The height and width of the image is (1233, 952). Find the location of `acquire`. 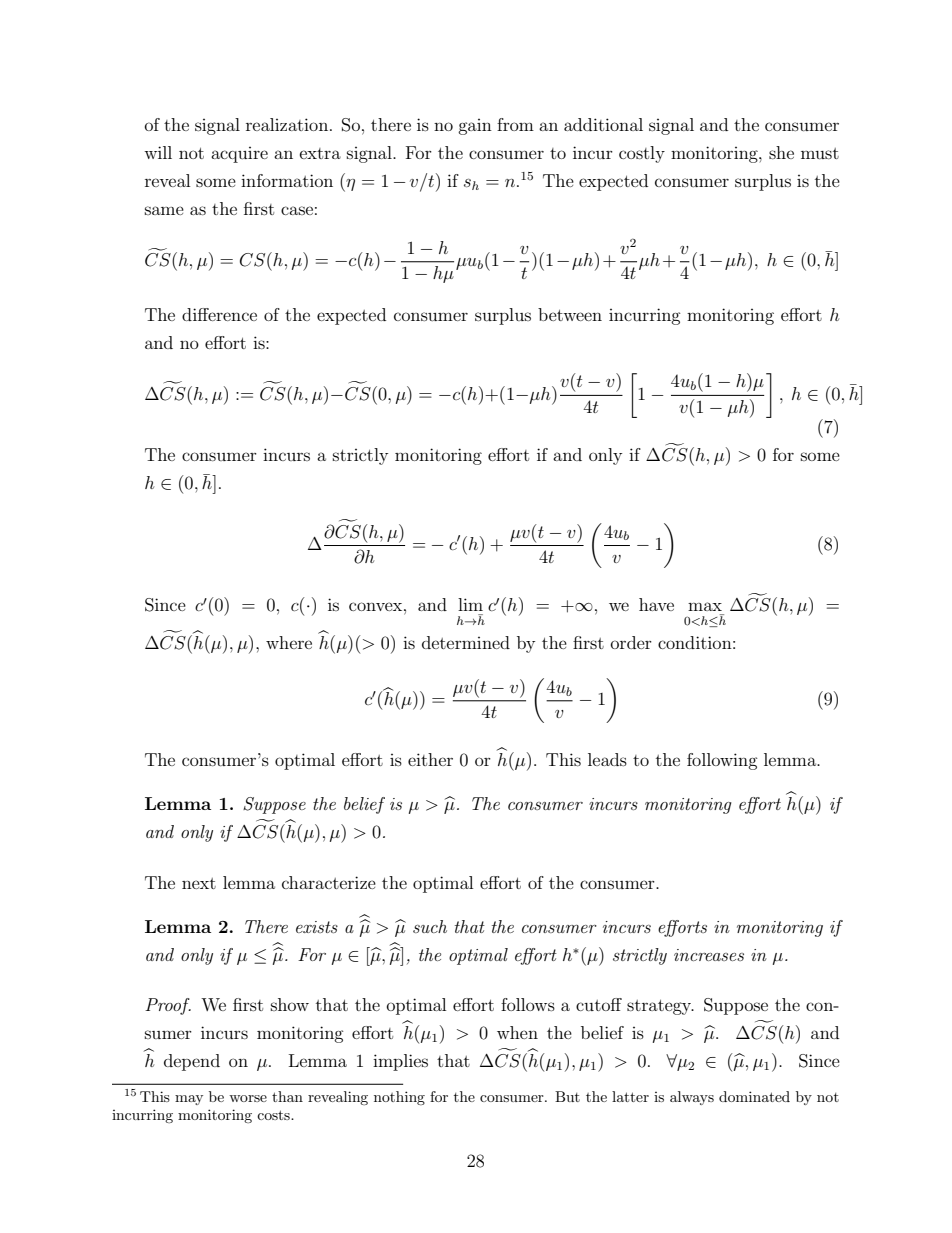

acquire is located at coordinates (239, 155).
